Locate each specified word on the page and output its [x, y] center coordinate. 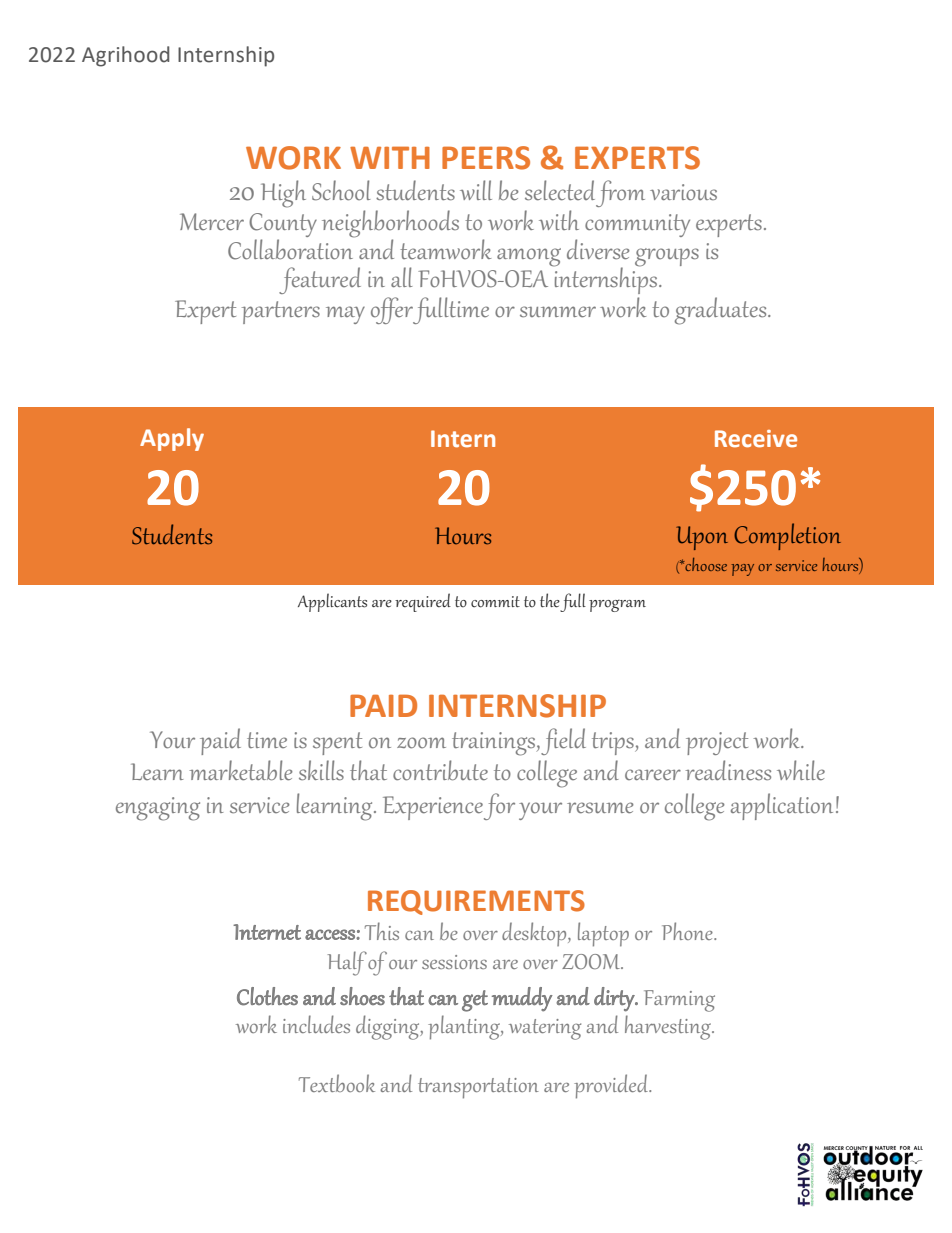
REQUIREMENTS [476, 902]
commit [495, 602]
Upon [702, 538]
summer [558, 312]
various [683, 192]
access [331, 934]
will [476, 190]
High [283, 194]
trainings [495, 744]
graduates [722, 311]
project [717, 743]
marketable [241, 770]
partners [281, 312]
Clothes [267, 996]
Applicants [332, 602]
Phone [688, 931]
